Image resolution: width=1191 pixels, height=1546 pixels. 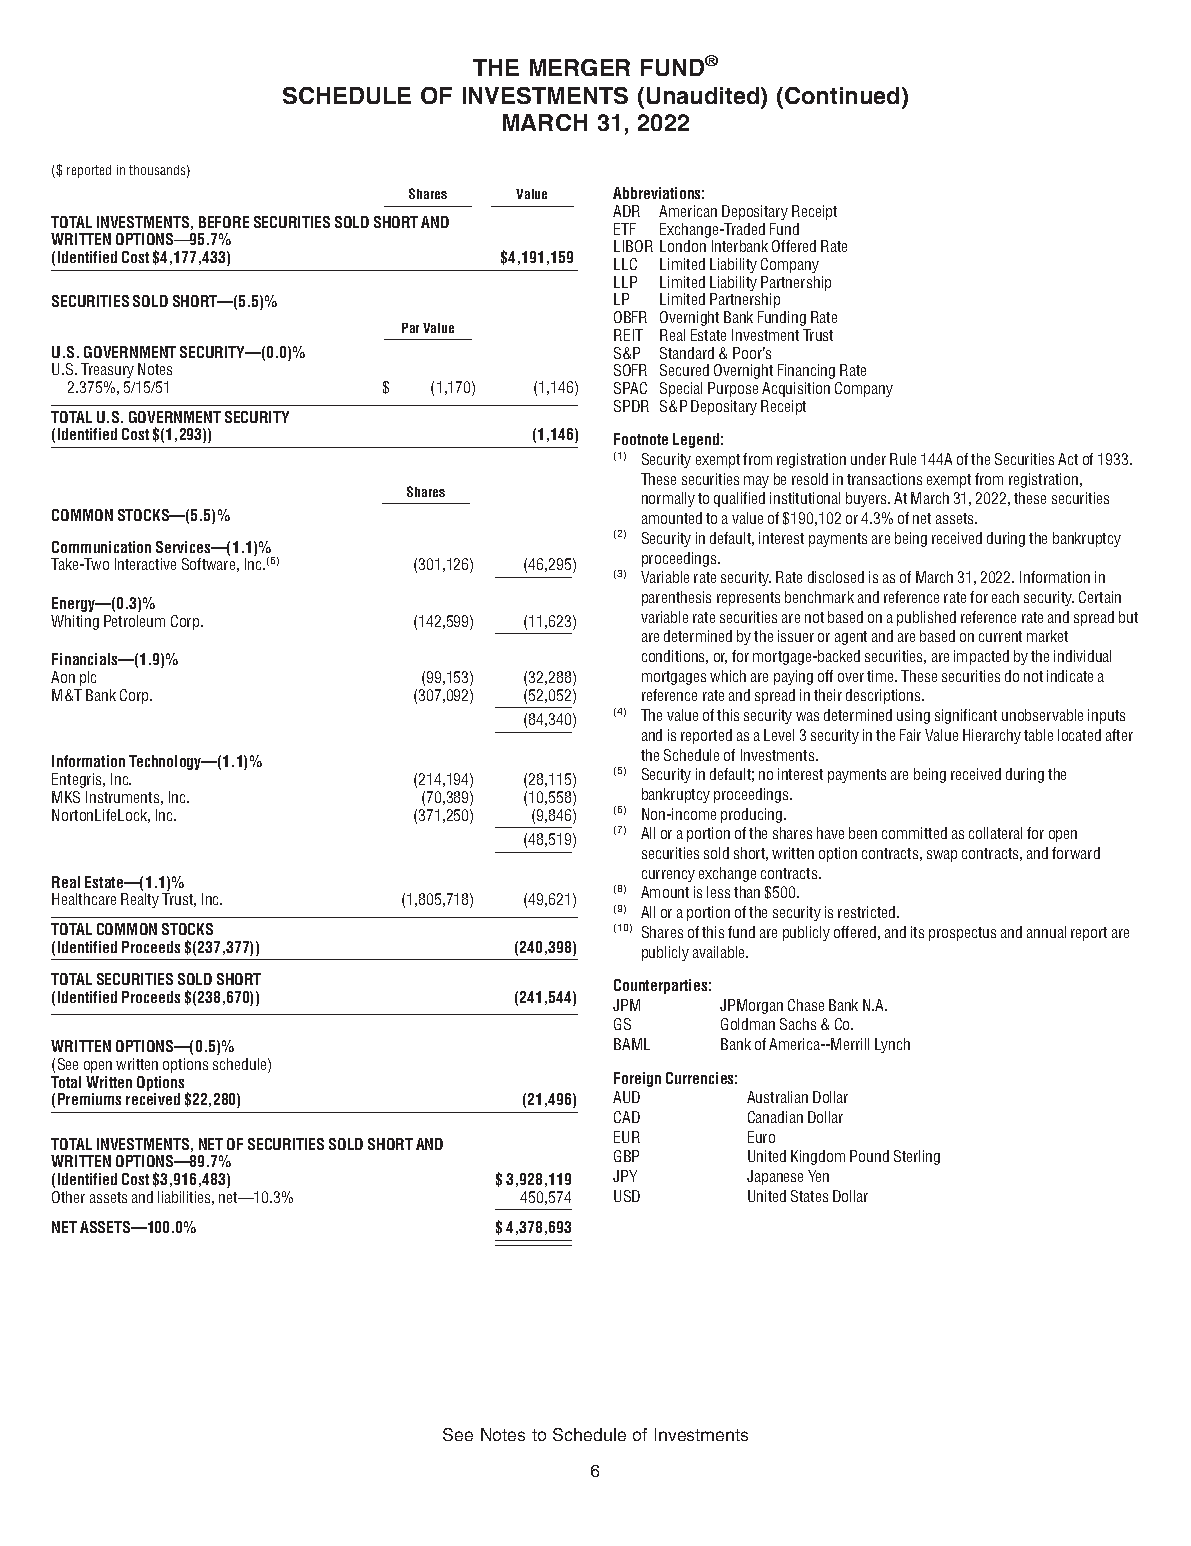 What do you see at coordinates (962, 934) in the page?
I see `prospectus` at bounding box center [962, 934].
